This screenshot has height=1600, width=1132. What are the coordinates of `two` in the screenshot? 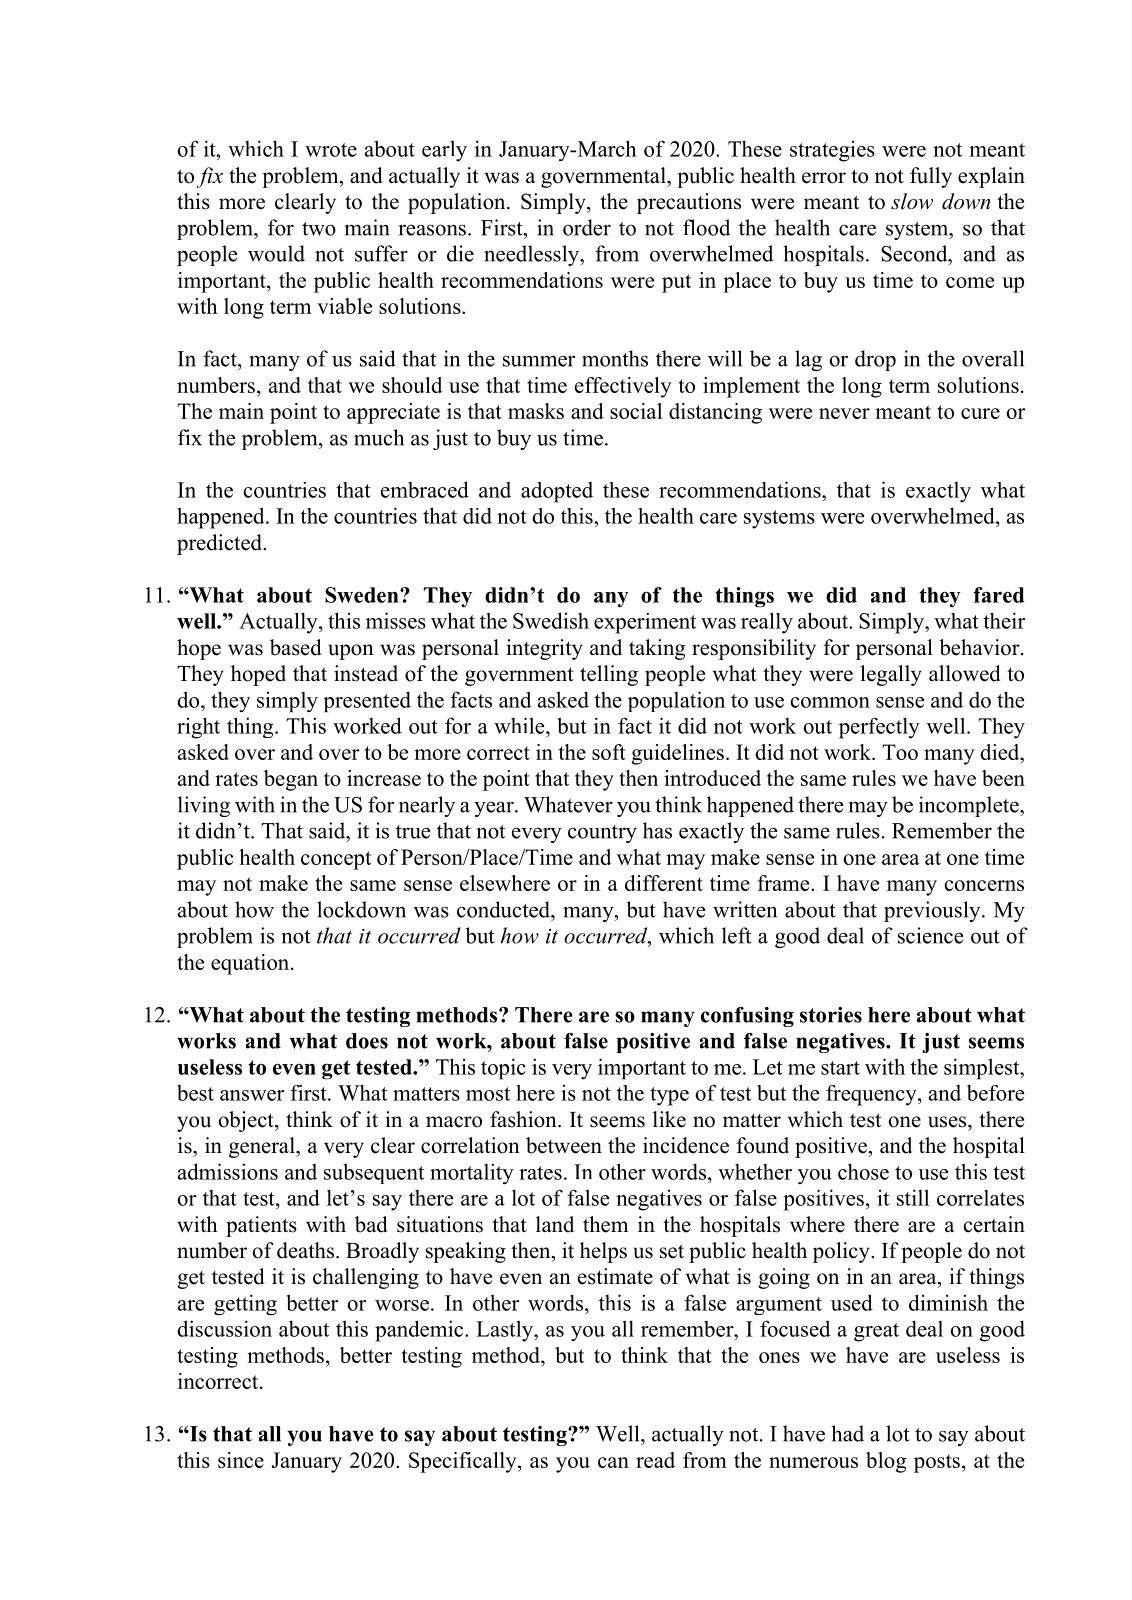 It's located at (319, 229).
